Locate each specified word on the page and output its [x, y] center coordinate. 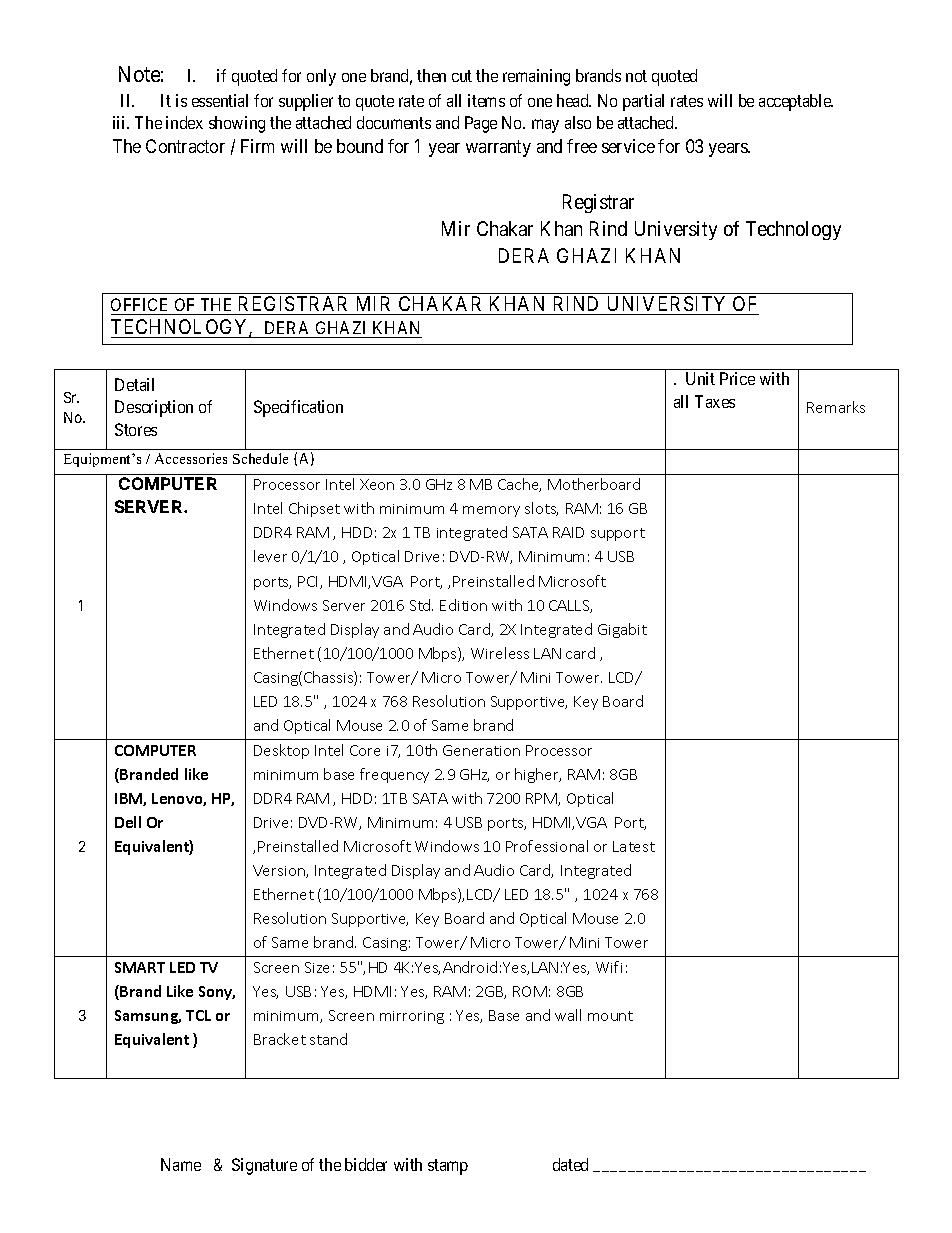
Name [181, 1164]
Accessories [191, 458]
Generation [481, 750]
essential [220, 100]
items [486, 100]
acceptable [796, 102]
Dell [128, 822]
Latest [634, 846]
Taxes [715, 401]
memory [491, 511]
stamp [448, 1167]
